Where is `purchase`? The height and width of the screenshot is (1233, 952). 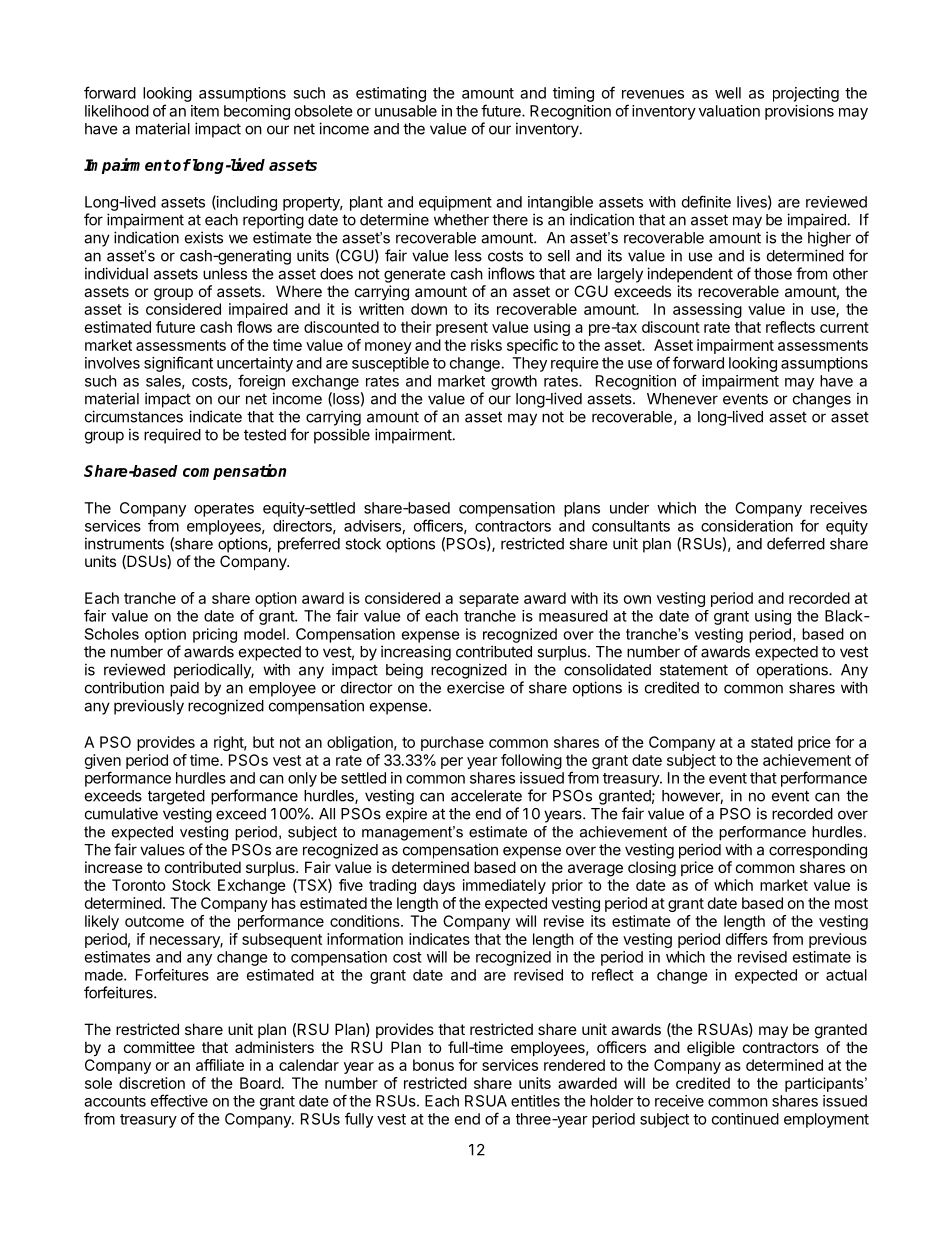 purchase is located at coordinates (452, 743).
